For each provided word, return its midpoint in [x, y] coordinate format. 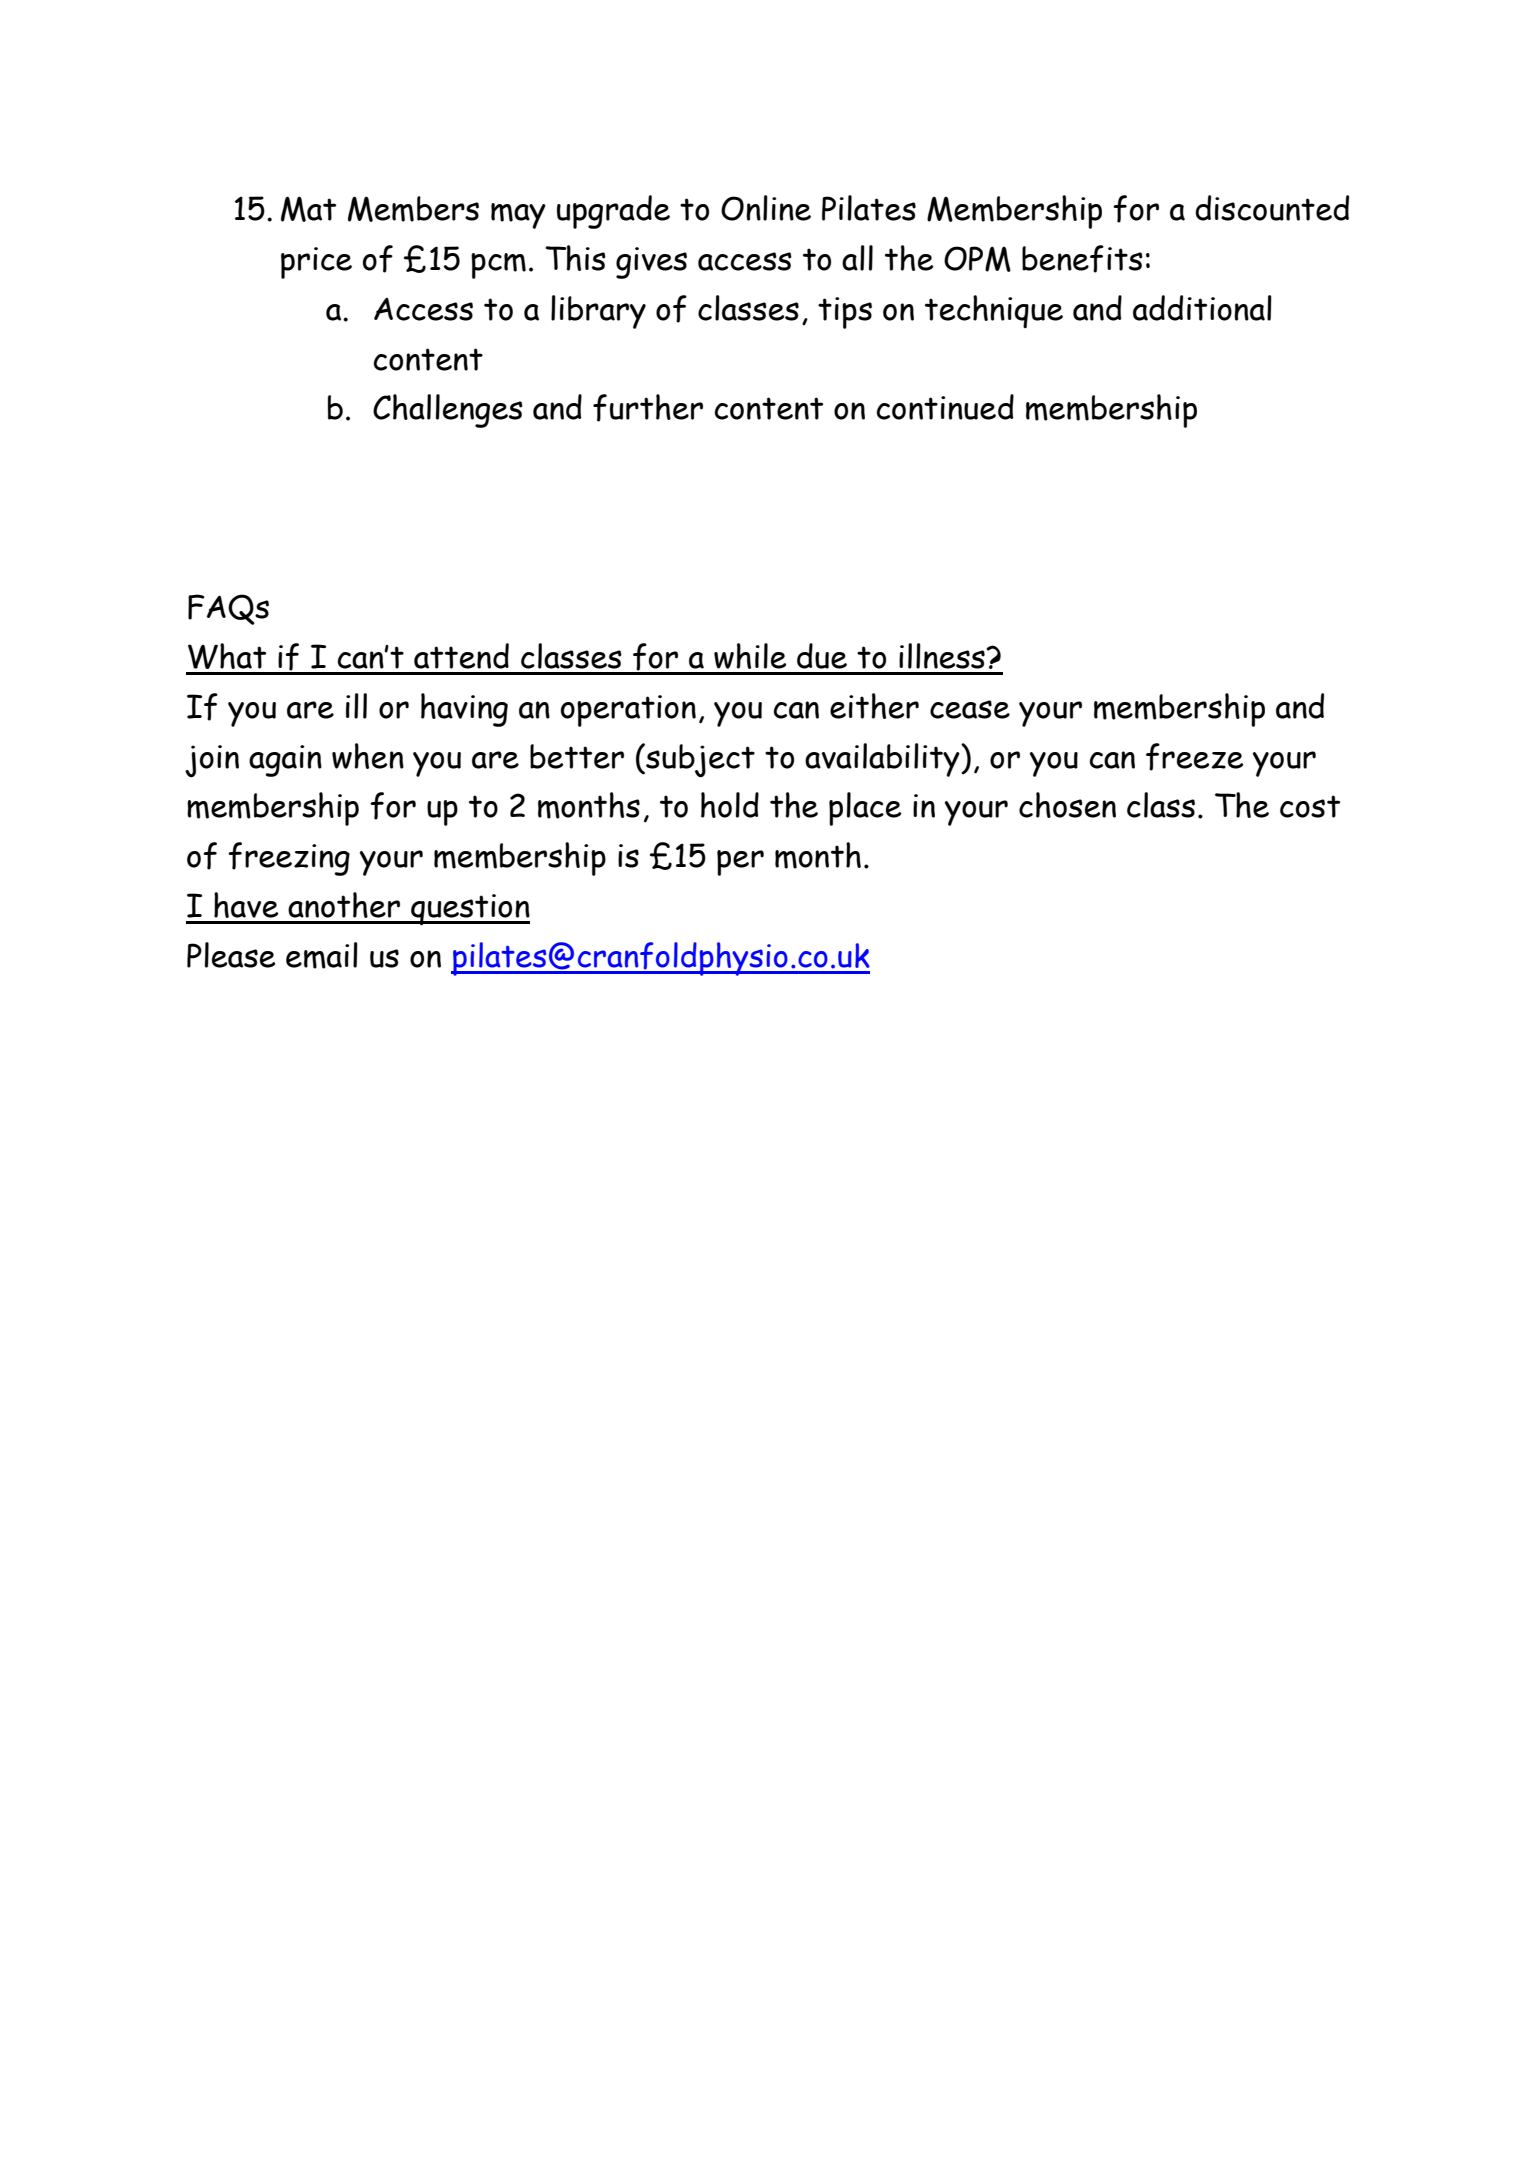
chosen [1067, 805]
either [874, 706]
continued [945, 407]
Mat [308, 209]
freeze [1194, 757]
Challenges [448, 411]
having [464, 710]
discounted [1272, 208]
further [648, 408]
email [322, 955]
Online [766, 208]
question [469, 910]
